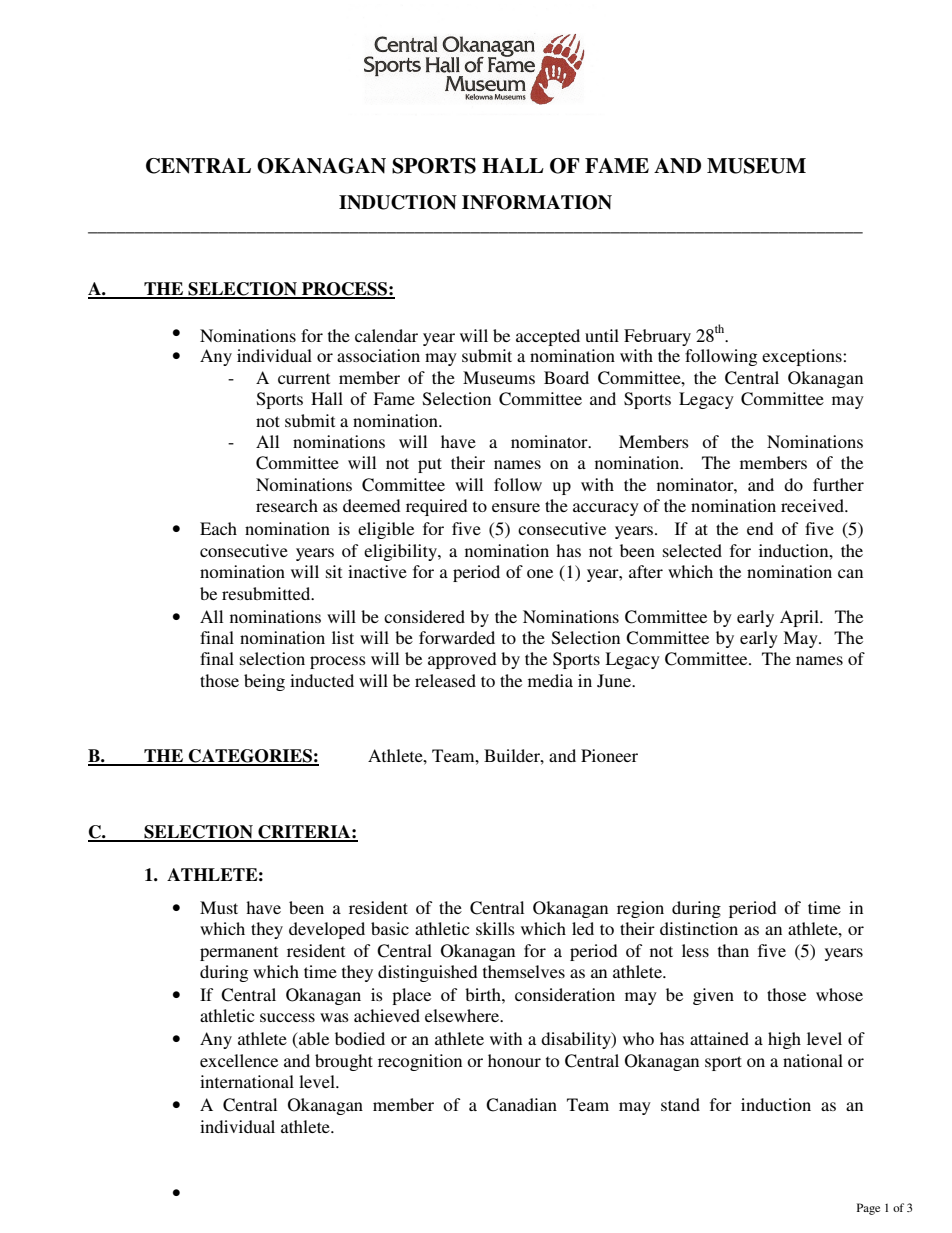  Describe the element at coordinates (814, 505) in the page. I see `received` at that location.
